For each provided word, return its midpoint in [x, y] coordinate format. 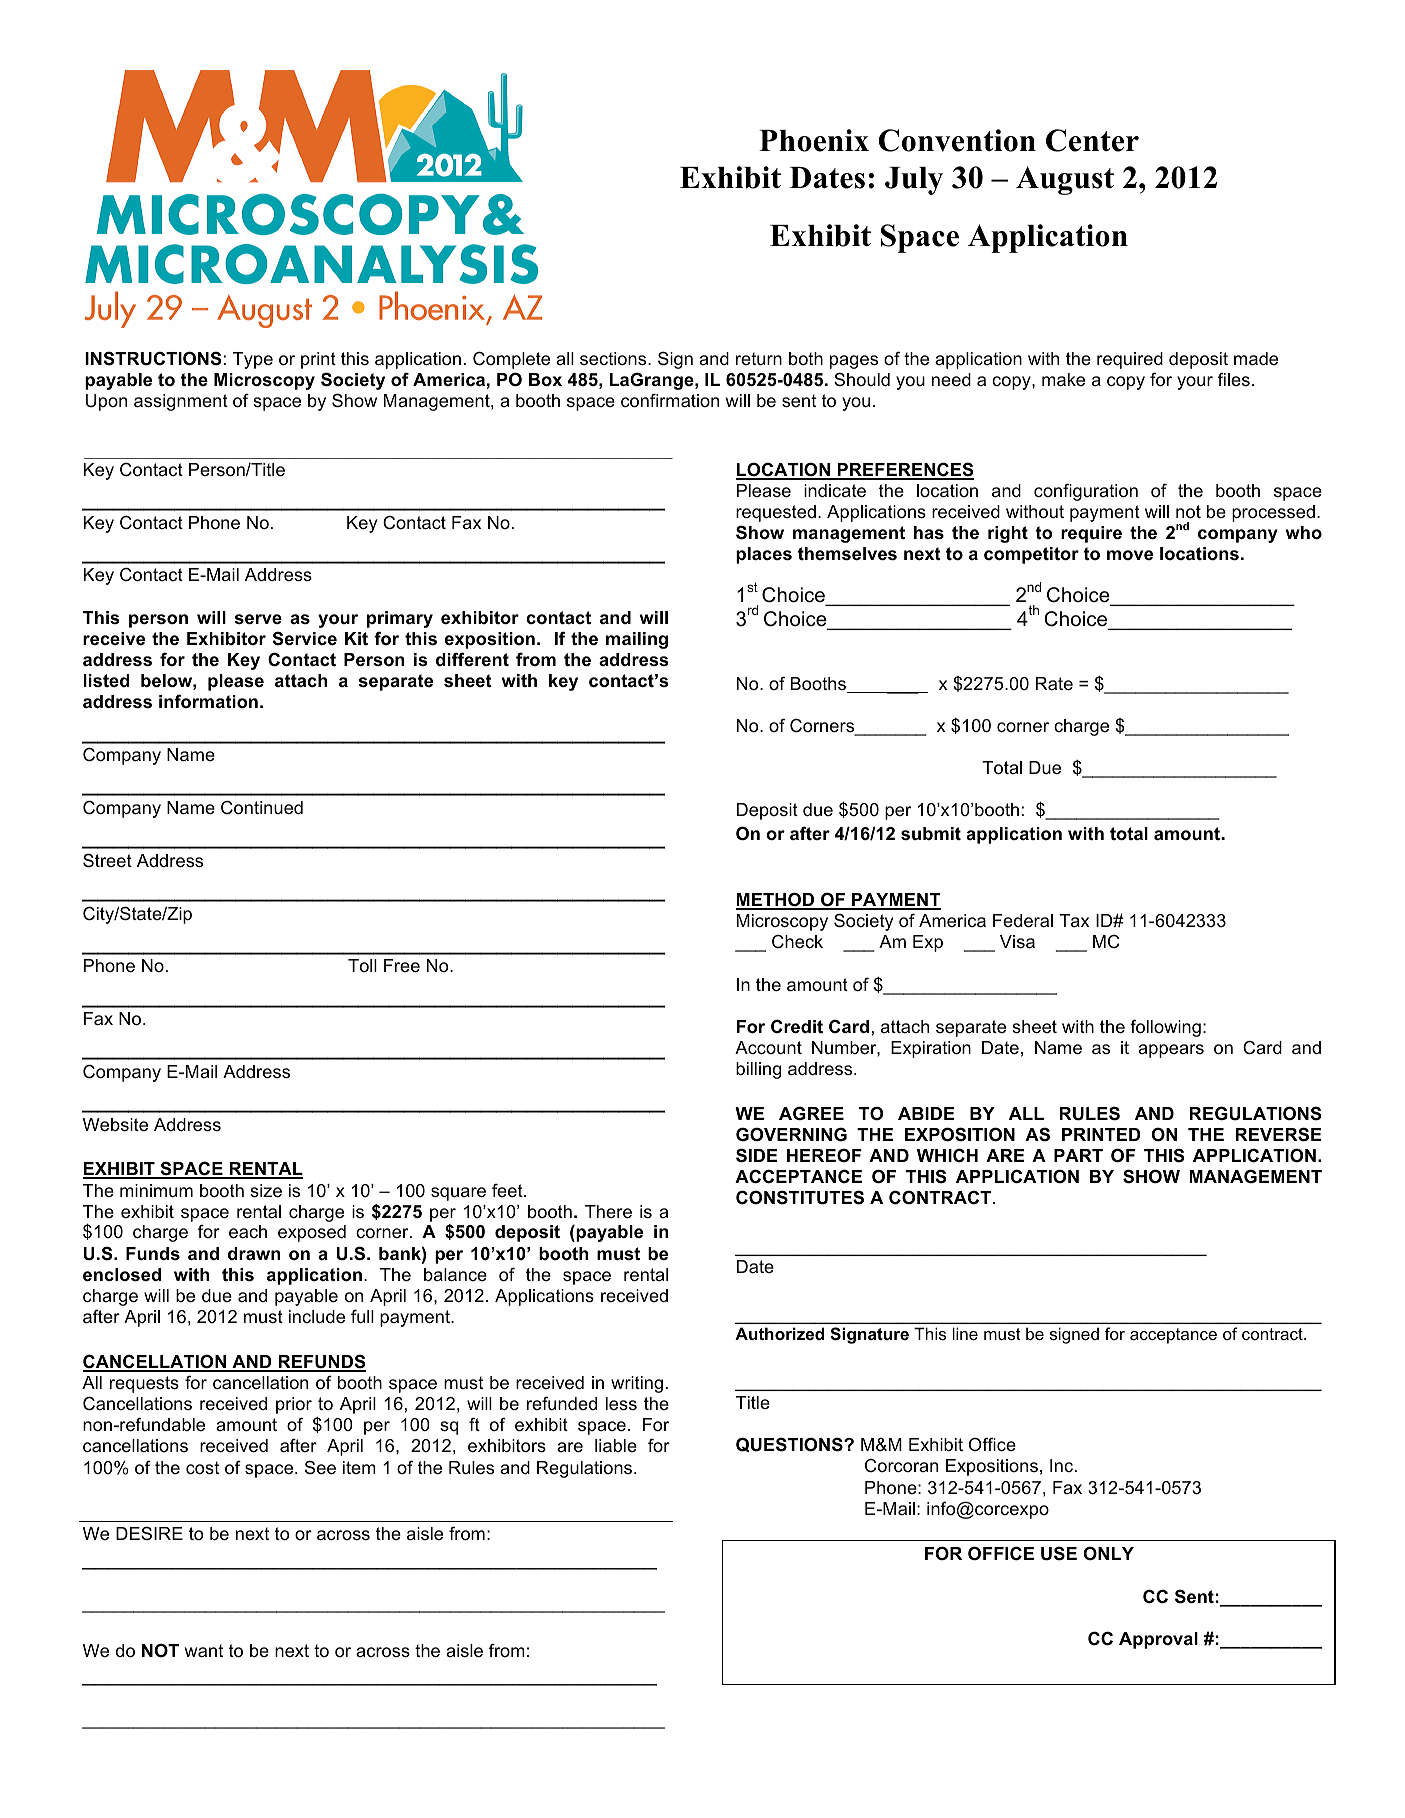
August [1065, 180]
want [204, 1650]
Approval [1158, 1640]
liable [616, 1446]
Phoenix [814, 140]
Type [253, 360]
